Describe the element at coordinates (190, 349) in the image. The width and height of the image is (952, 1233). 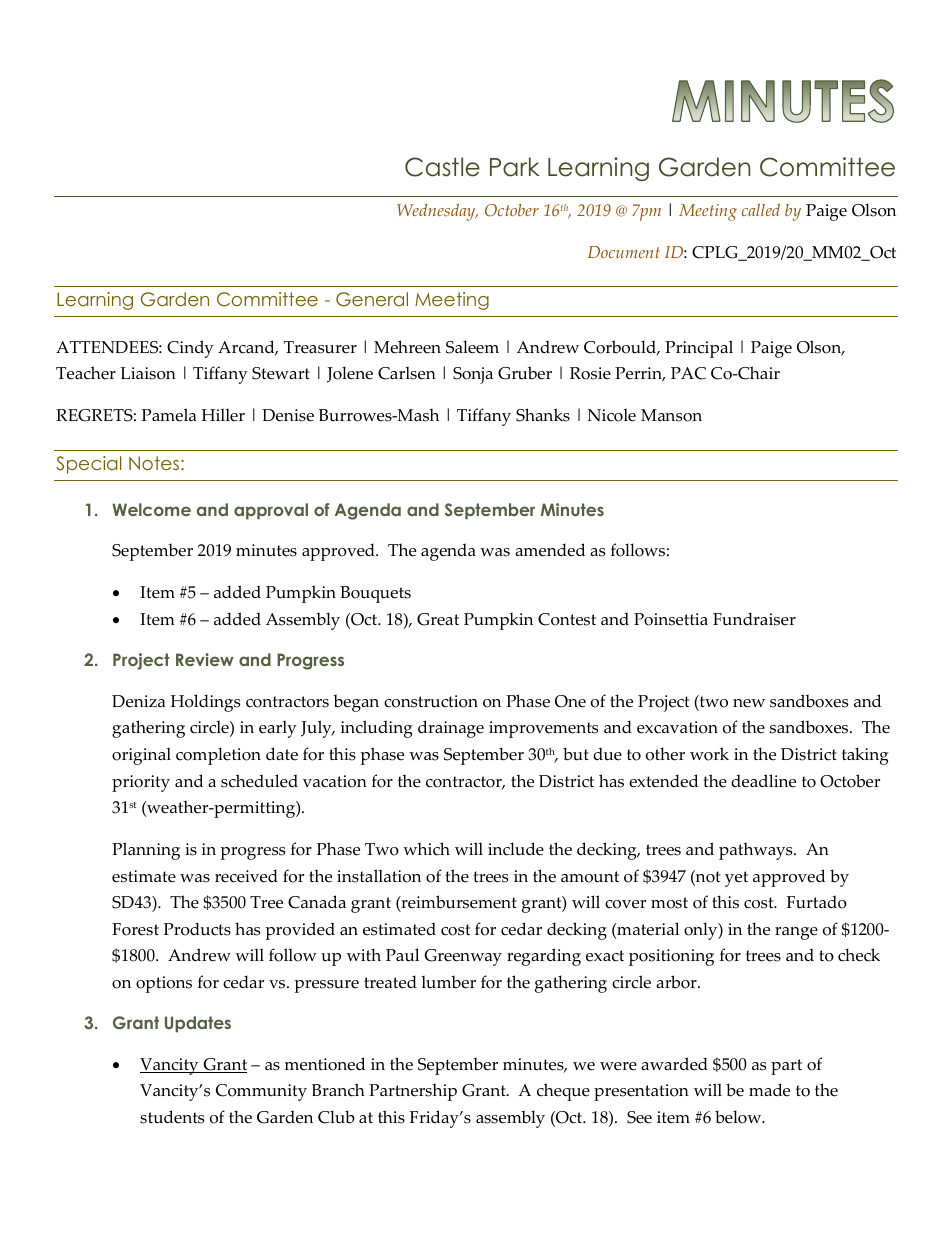
I see `Cindy` at that location.
